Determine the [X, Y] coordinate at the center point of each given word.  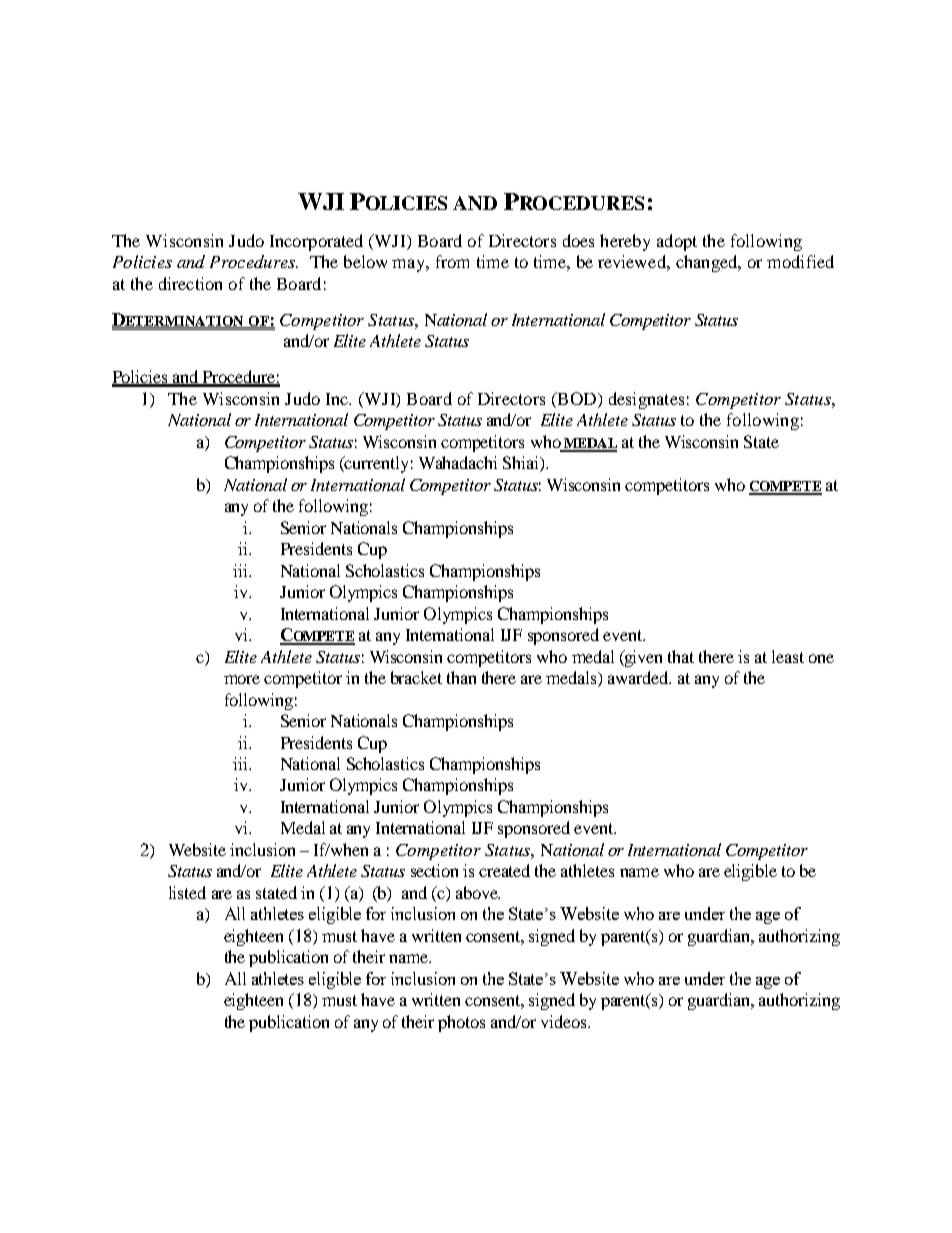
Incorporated [316, 242]
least [788, 656]
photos [461, 1023]
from [452, 261]
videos [565, 1021]
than [461, 677]
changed [708, 263]
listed [187, 892]
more [242, 679]
